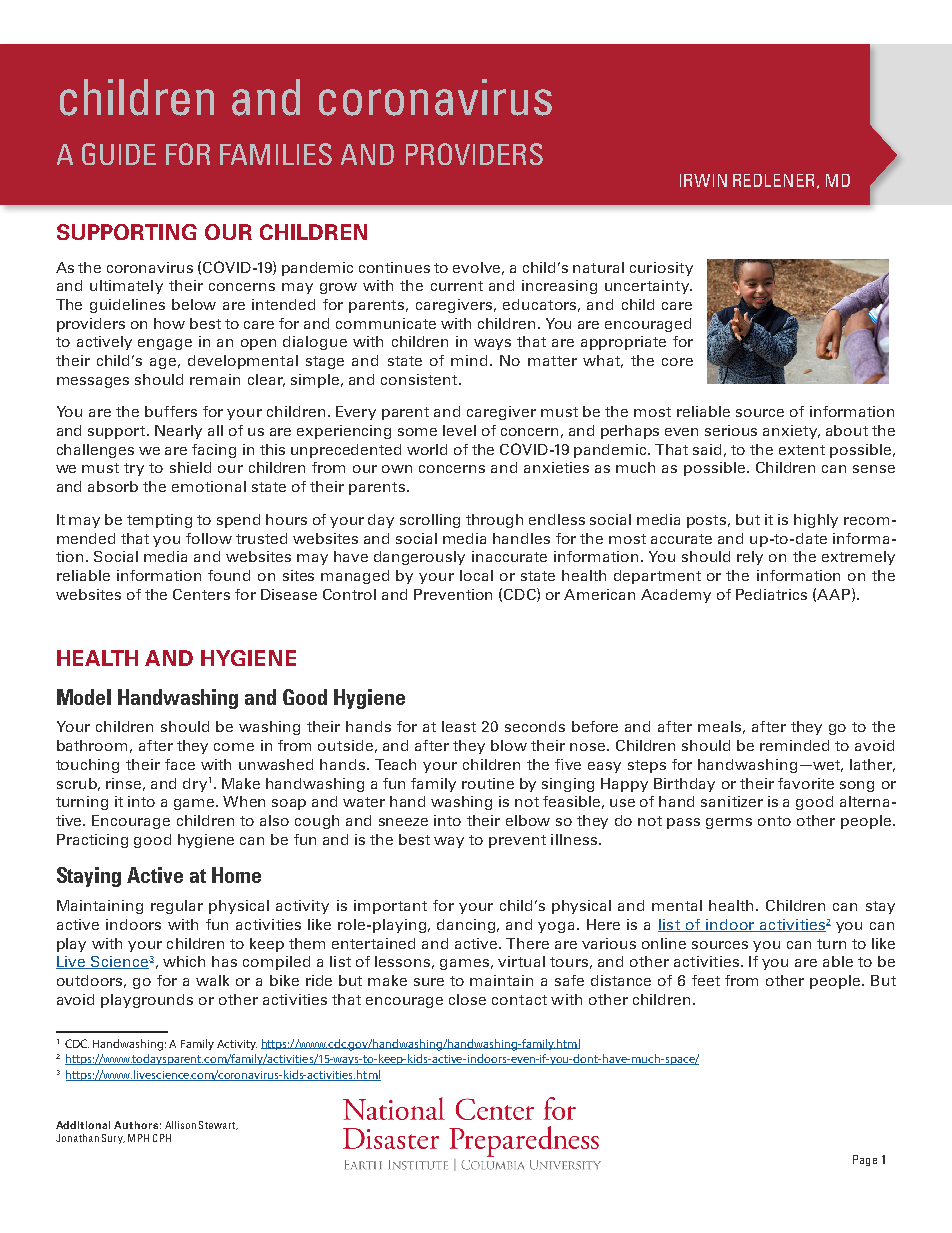  What do you see at coordinates (276, 154) in the page?
I see `FAMILIES` at bounding box center [276, 154].
